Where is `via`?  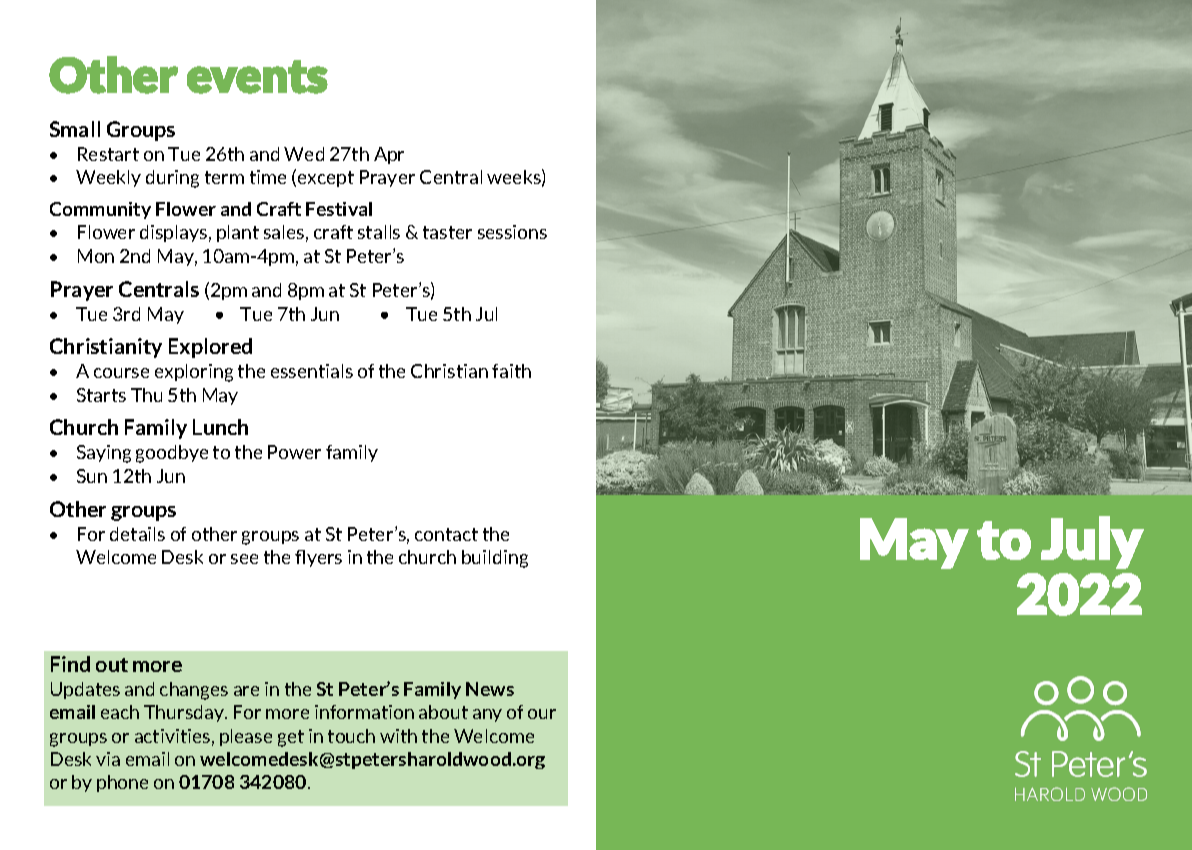 via is located at coordinates (108, 759).
